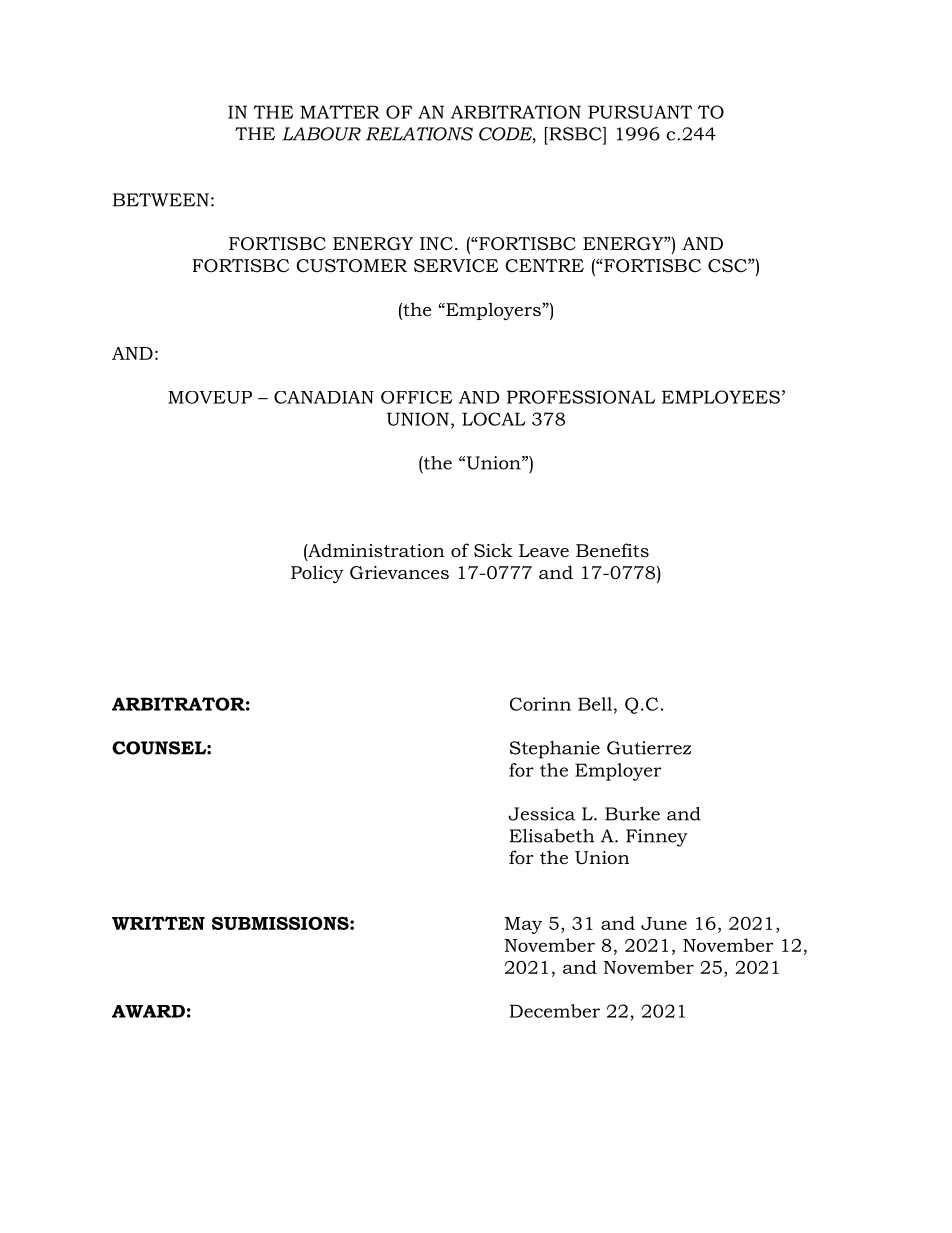 This page has height=1233, width=952. What do you see at coordinates (148, 1011) in the page?
I see `AWARD` at bounding box center [148, 1011].
